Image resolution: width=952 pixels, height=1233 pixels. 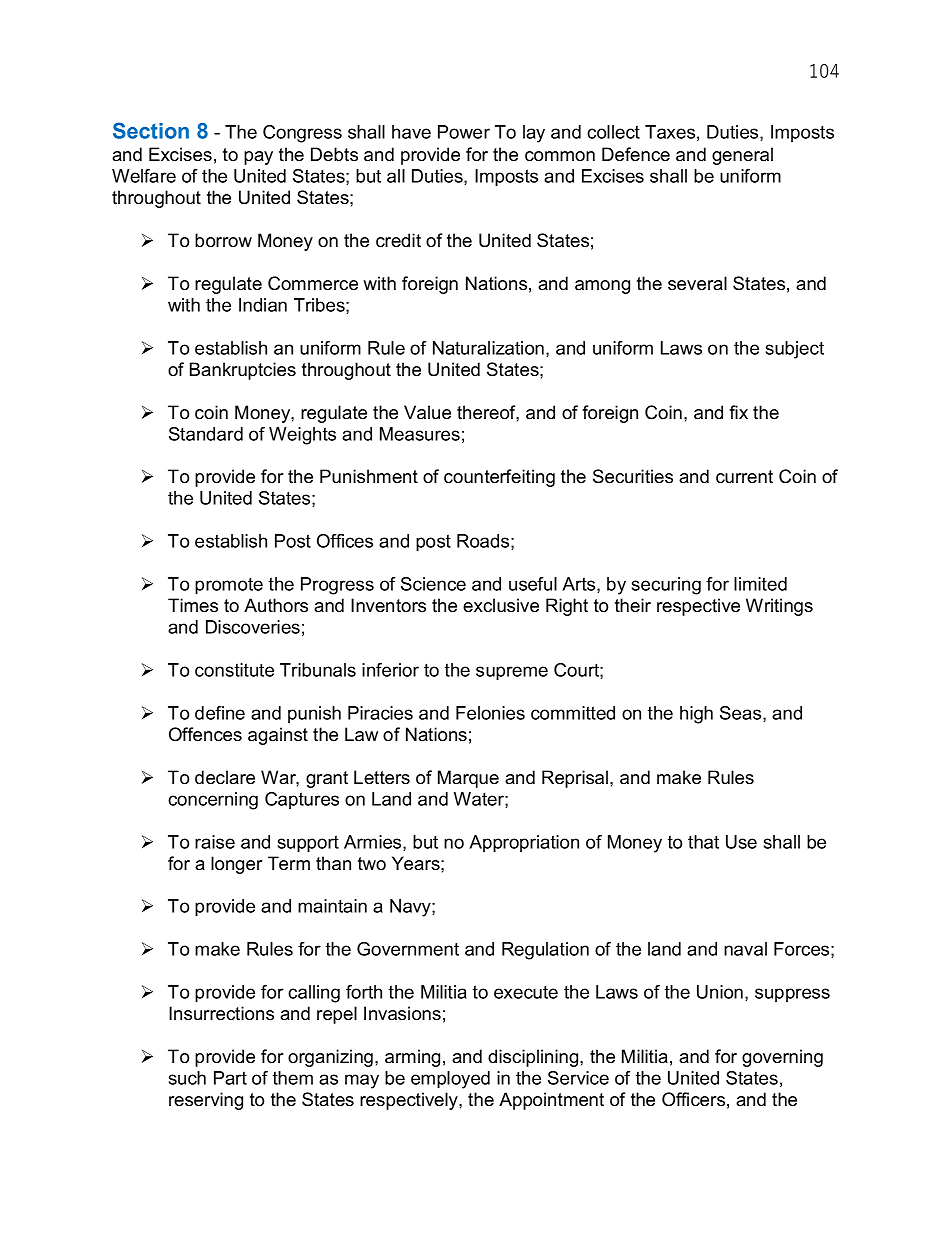 I want to click on Value, so click(x=427, y=412).
